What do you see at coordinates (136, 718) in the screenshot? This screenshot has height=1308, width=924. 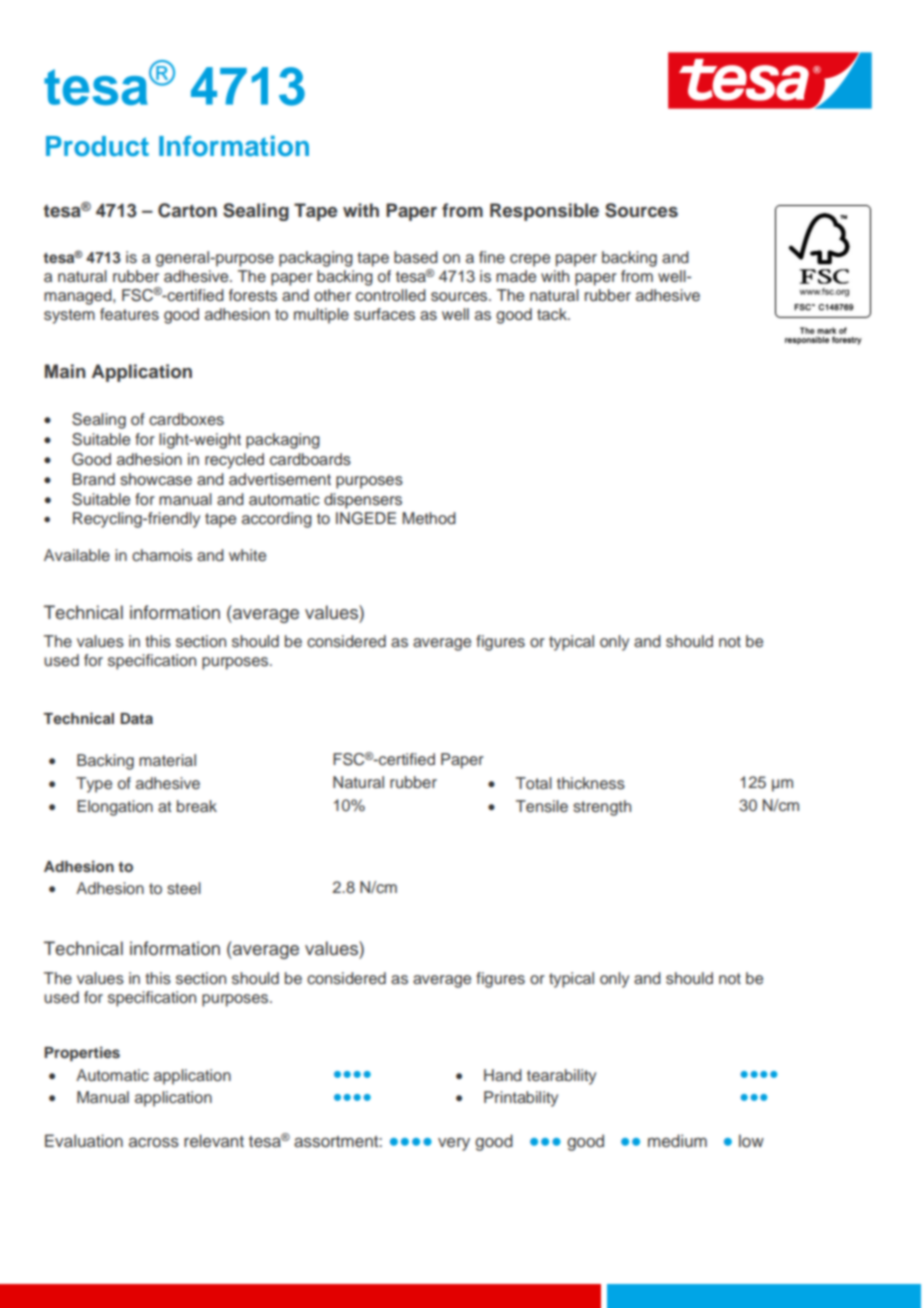 I see `Data` at bounding box center [136, 718].
